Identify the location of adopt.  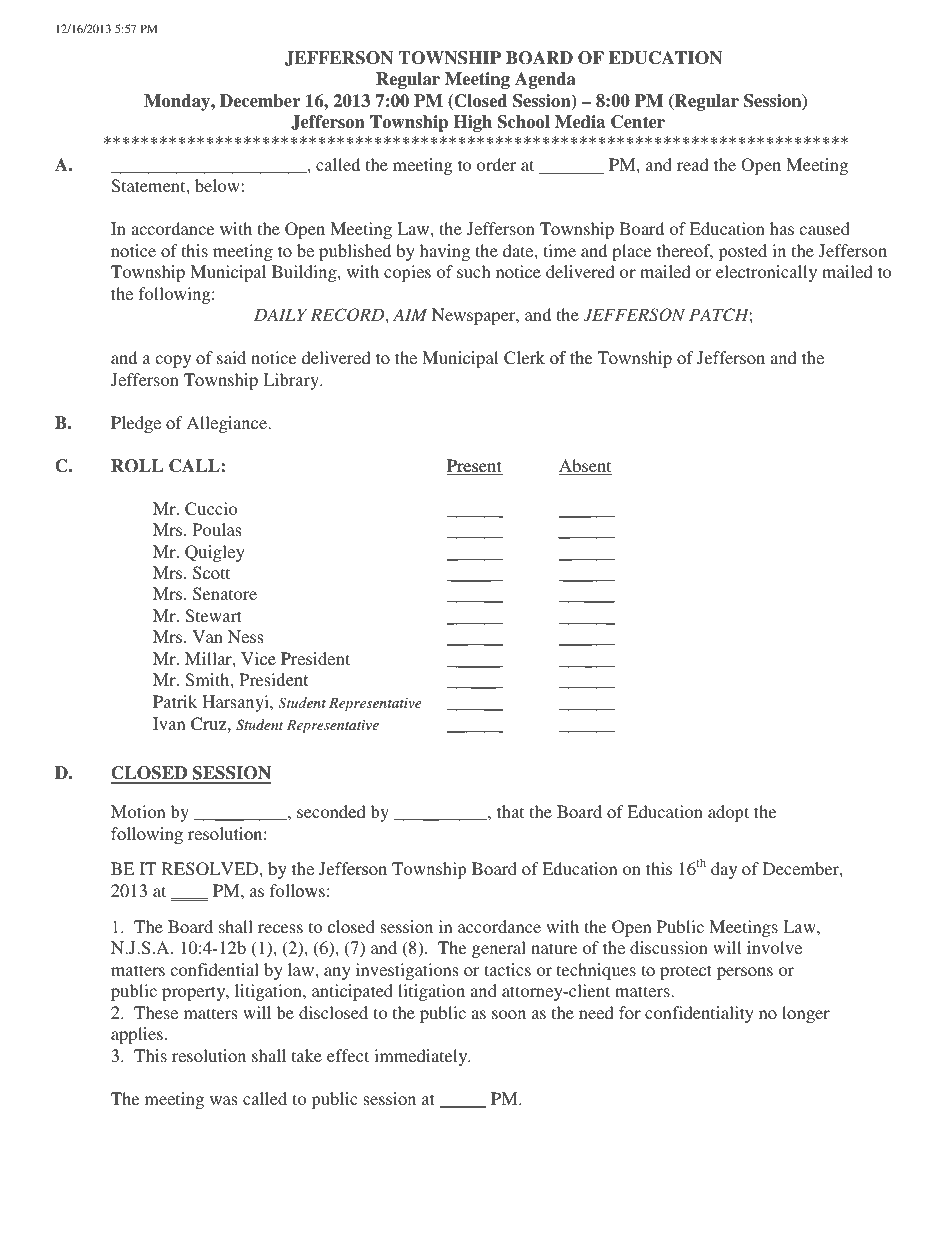
(728, 813).
